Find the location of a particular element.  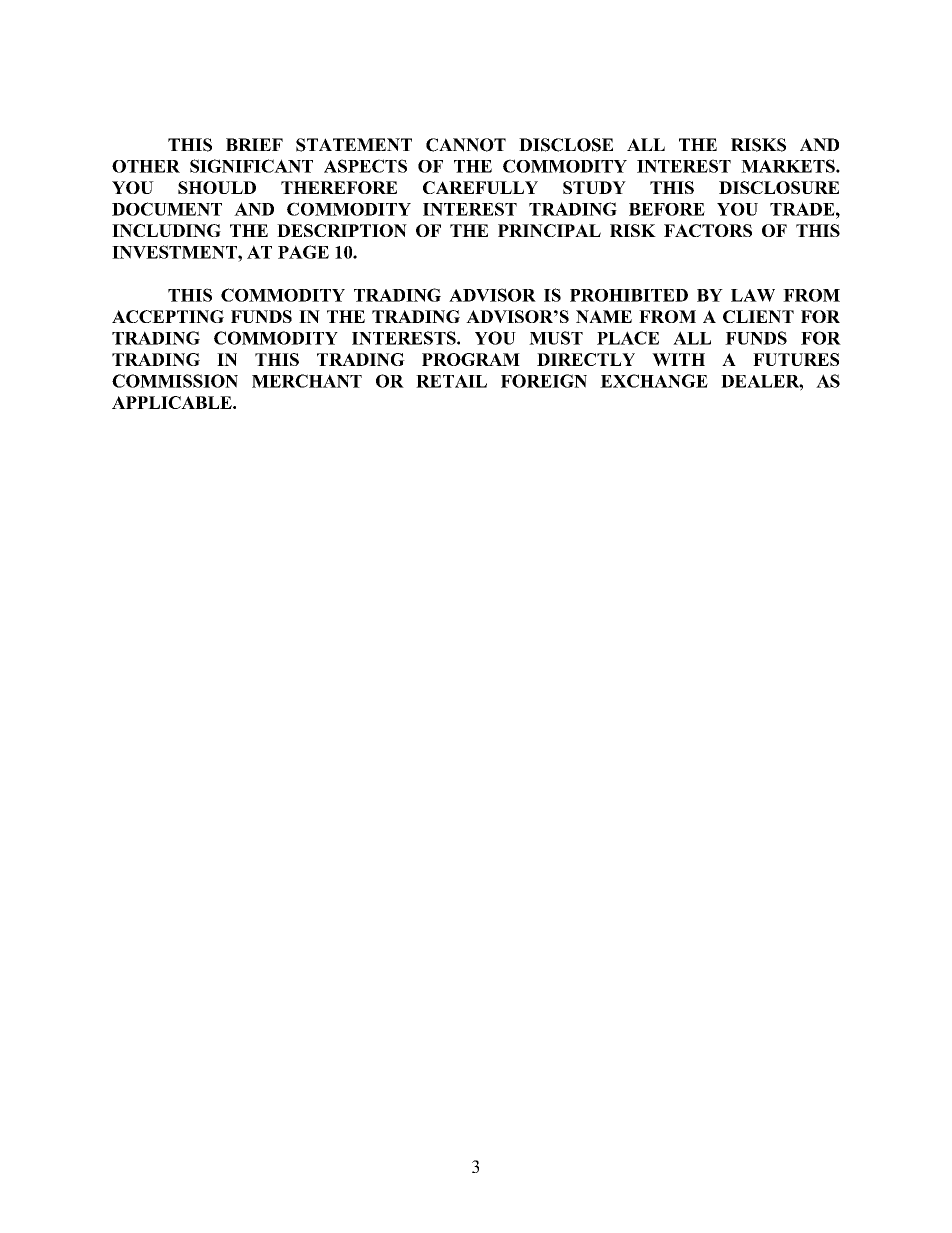

PAGE is located at coordinates (303, 252).
